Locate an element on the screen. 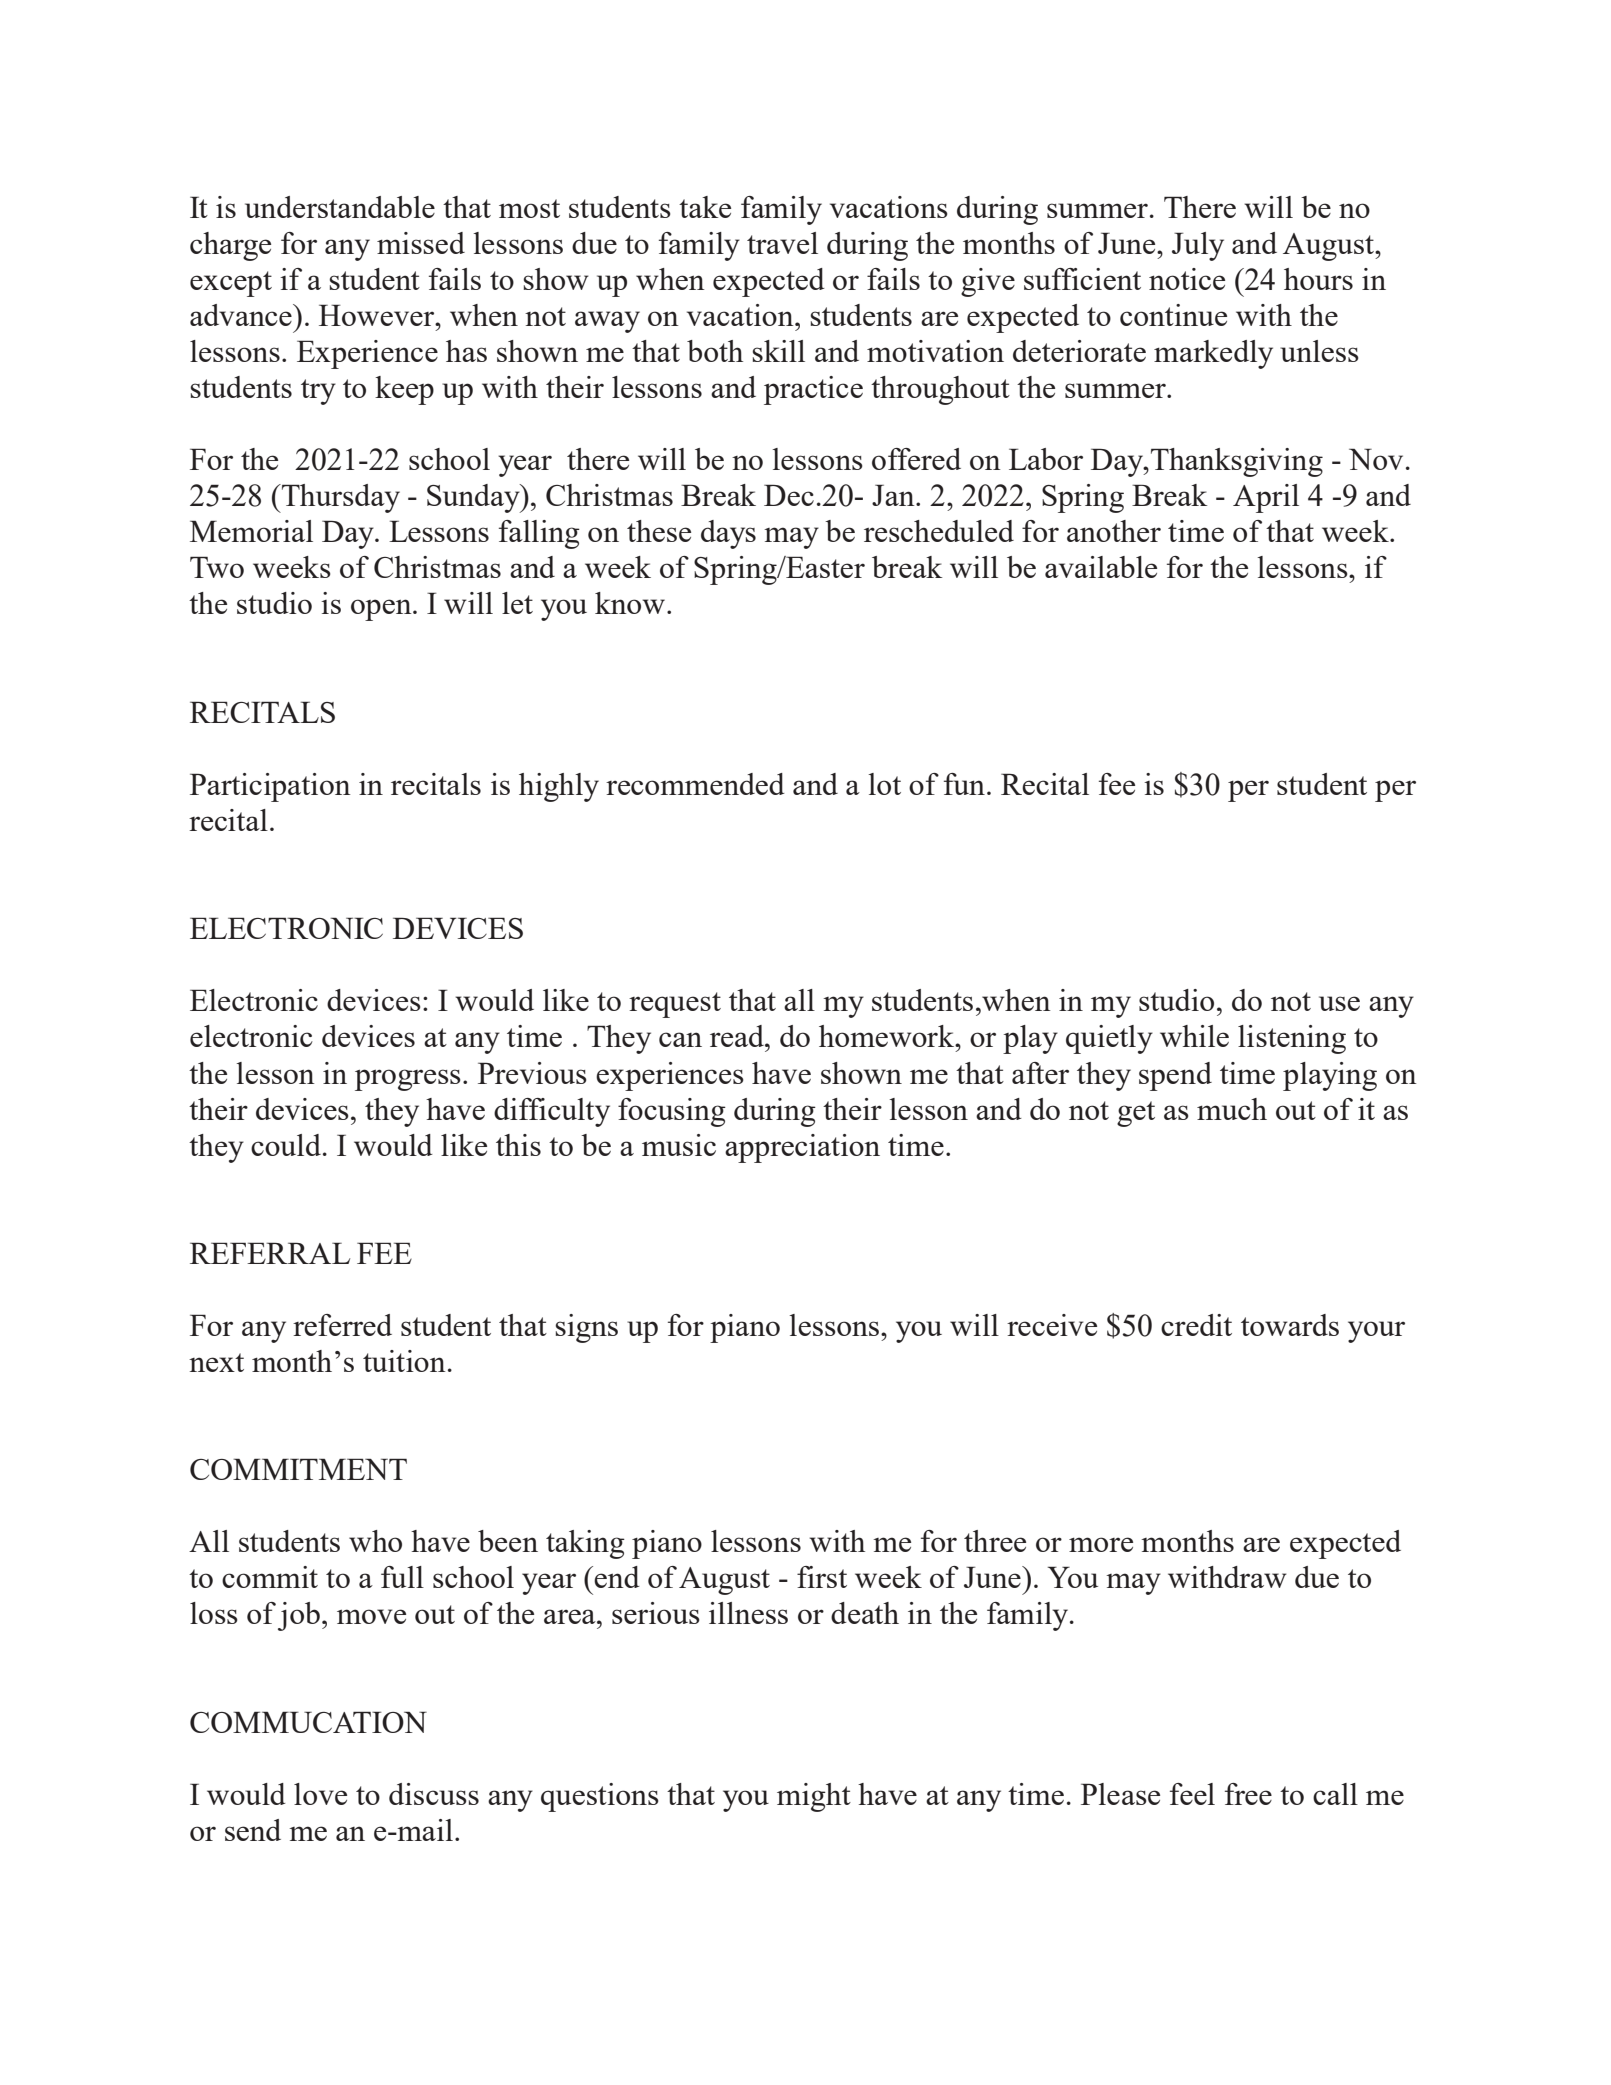  credit is located at coordinates (1196, 1325).
